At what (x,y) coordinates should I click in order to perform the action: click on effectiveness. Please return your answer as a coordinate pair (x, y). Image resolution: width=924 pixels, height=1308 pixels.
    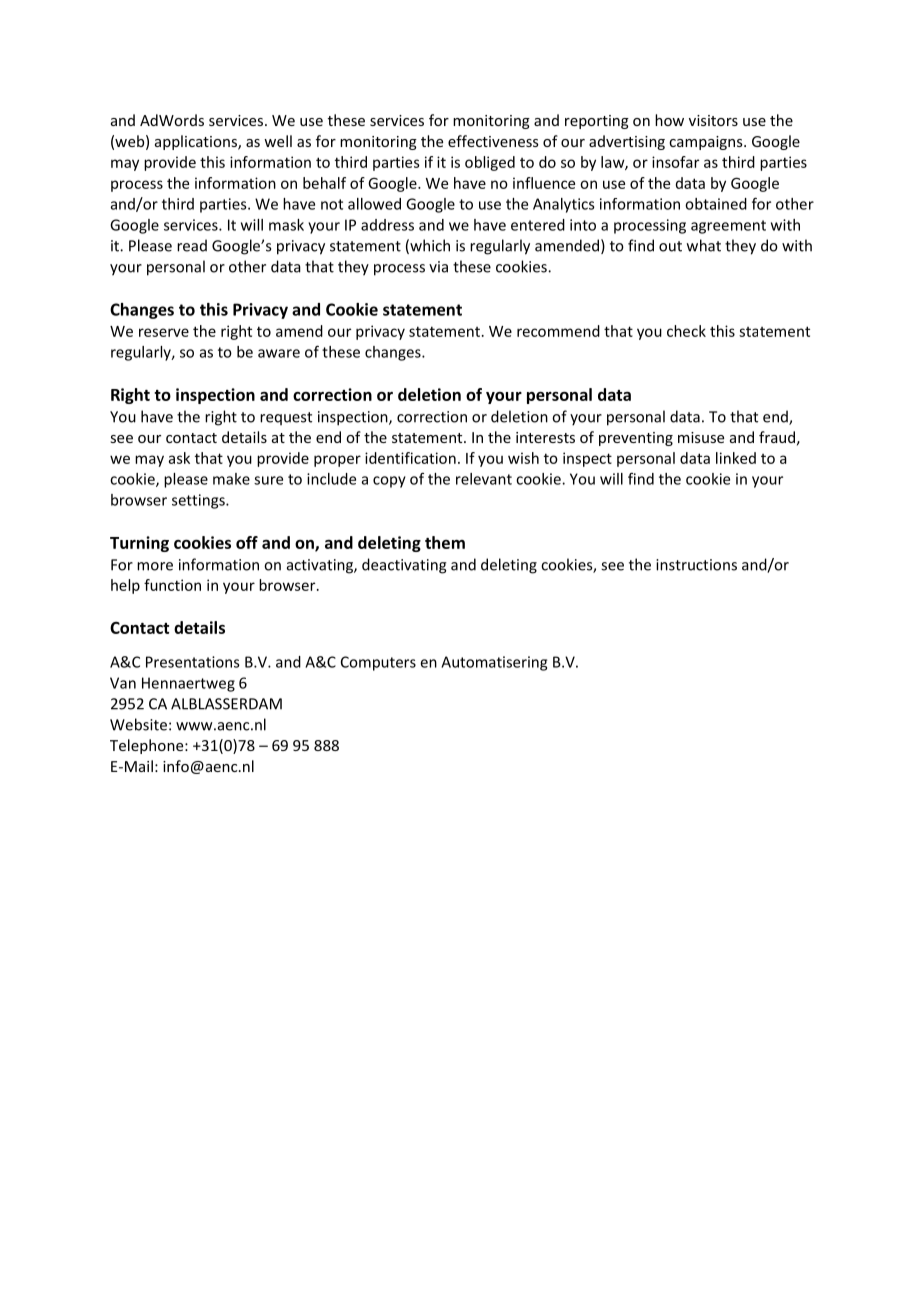
    Looking at the image, I should click on (493, 141).
